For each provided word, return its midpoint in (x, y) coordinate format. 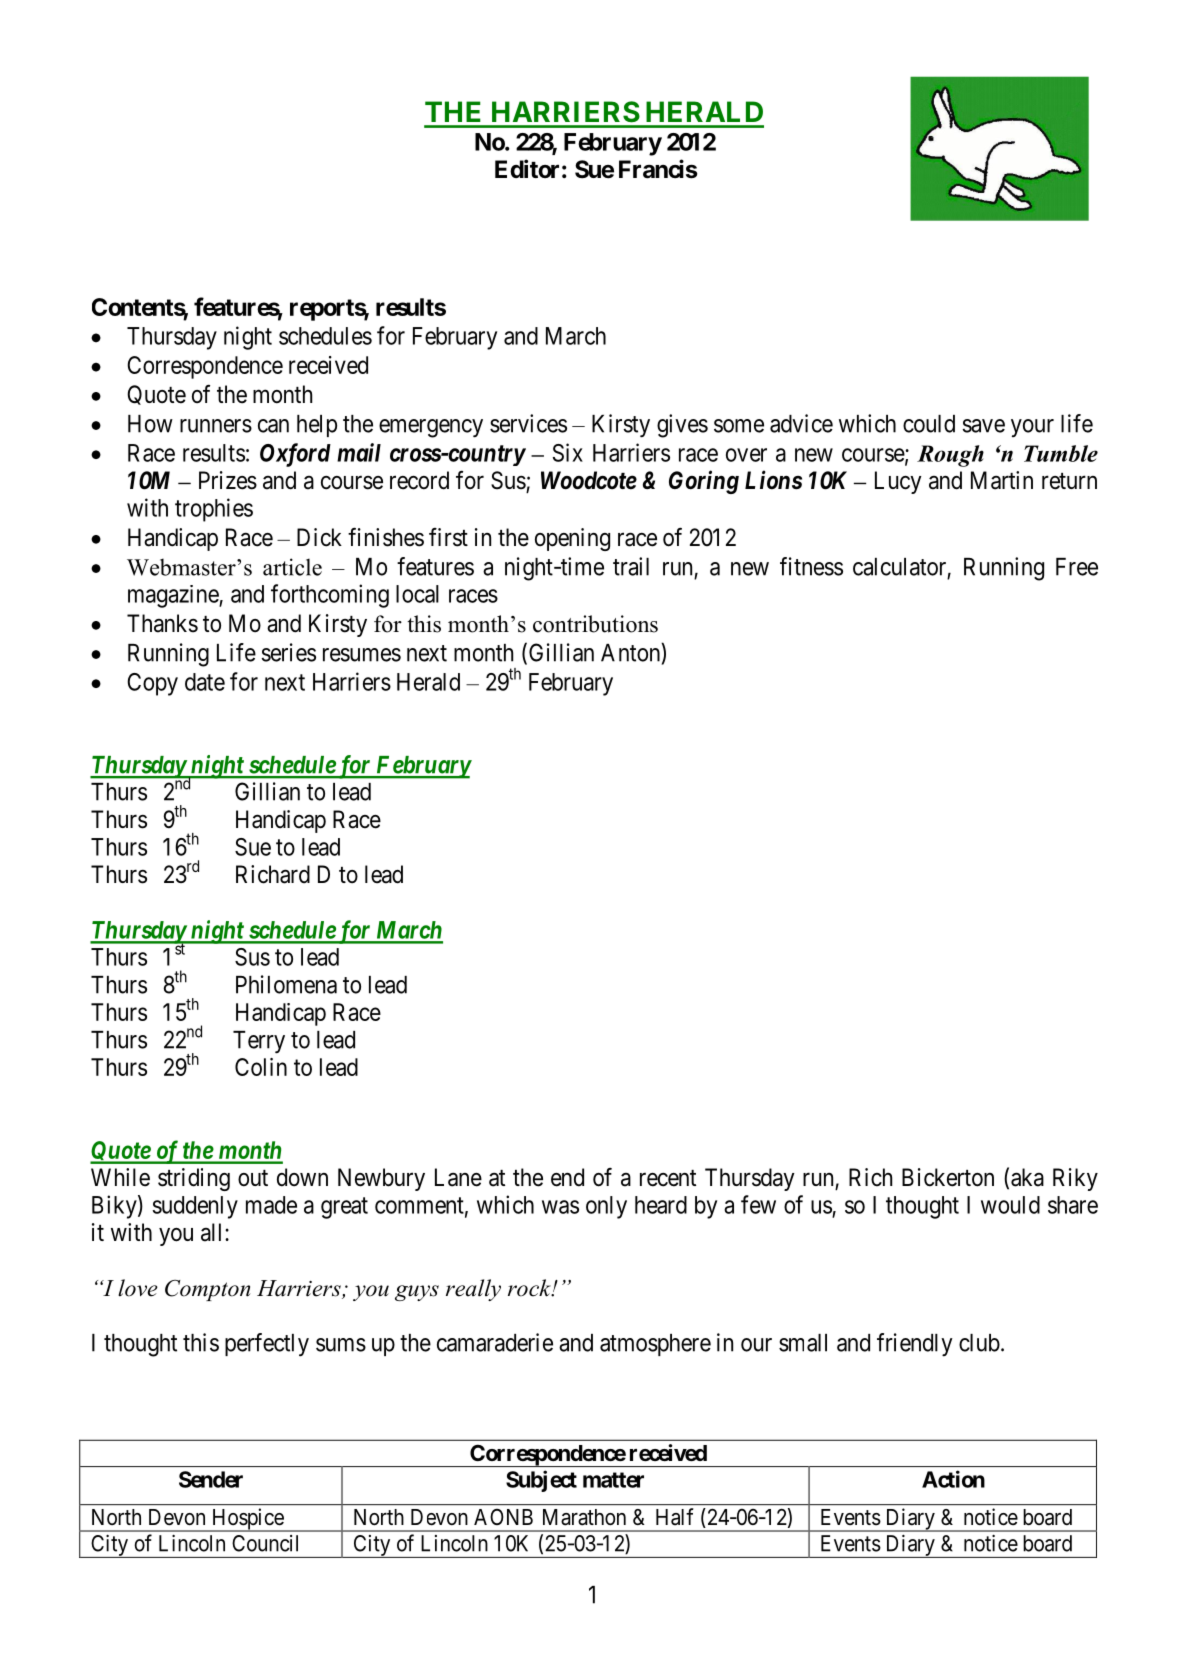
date (205, 682)
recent (668, 1178)
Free (1077, 567)
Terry (259, 1042)
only (606, 1207)
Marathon (584, 1517)
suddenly (195, 1207)
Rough (950, 456)
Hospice (247, 1520)
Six (568, 452)
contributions (595, 624)
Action (953, 1479)
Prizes (228, 480)
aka (1027, 1177)
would (1010, 1205)
